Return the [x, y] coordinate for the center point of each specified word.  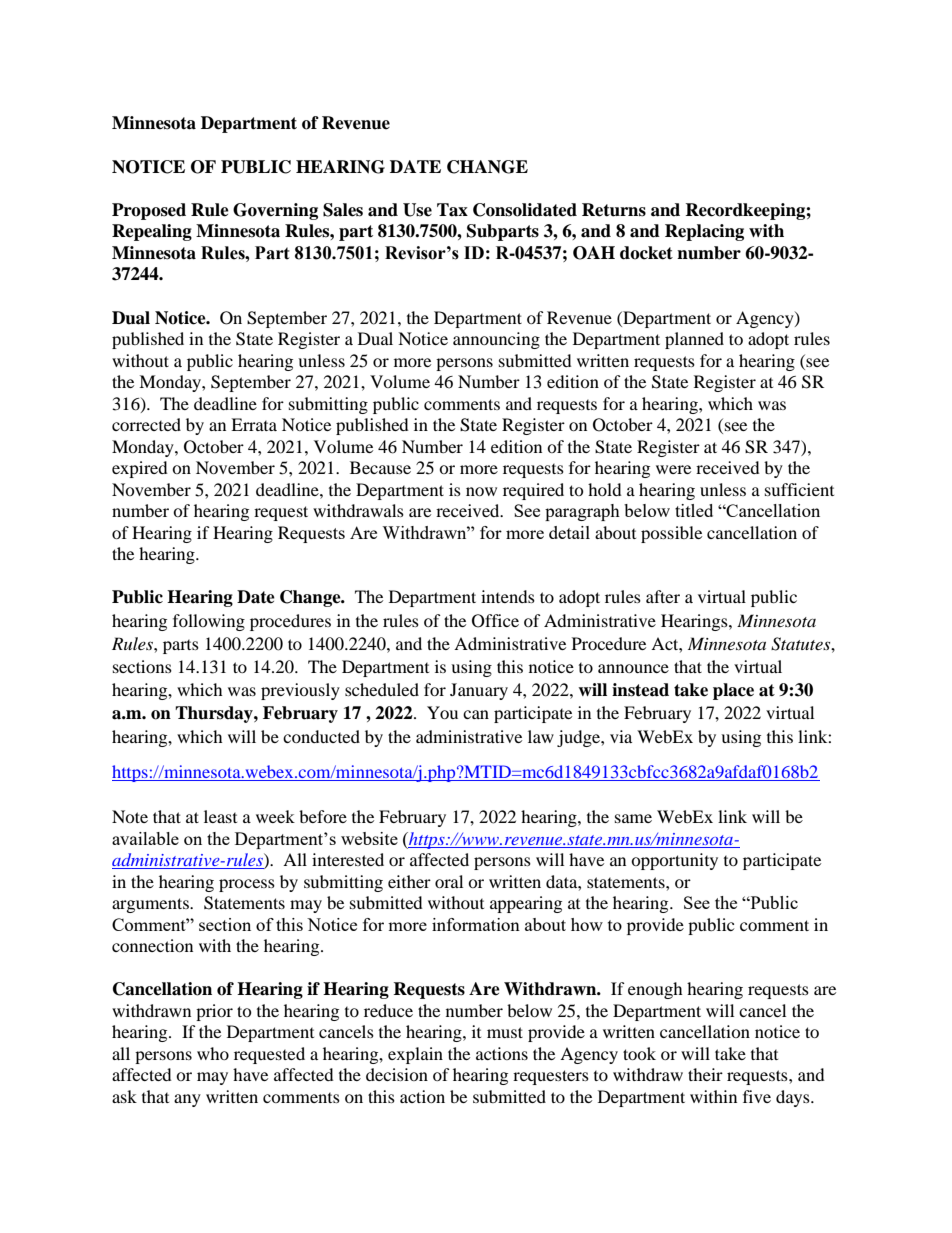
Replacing [704, 232]
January [479, 691]
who [213, 1053]
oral [449, 881]
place [733, 691]
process [247, 885]
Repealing [152, 232]
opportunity [674, 861]
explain [415, 1055]
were [673, 469]
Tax [452, 210]
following [209, 622]
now [481, 491]
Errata [254, 424]
